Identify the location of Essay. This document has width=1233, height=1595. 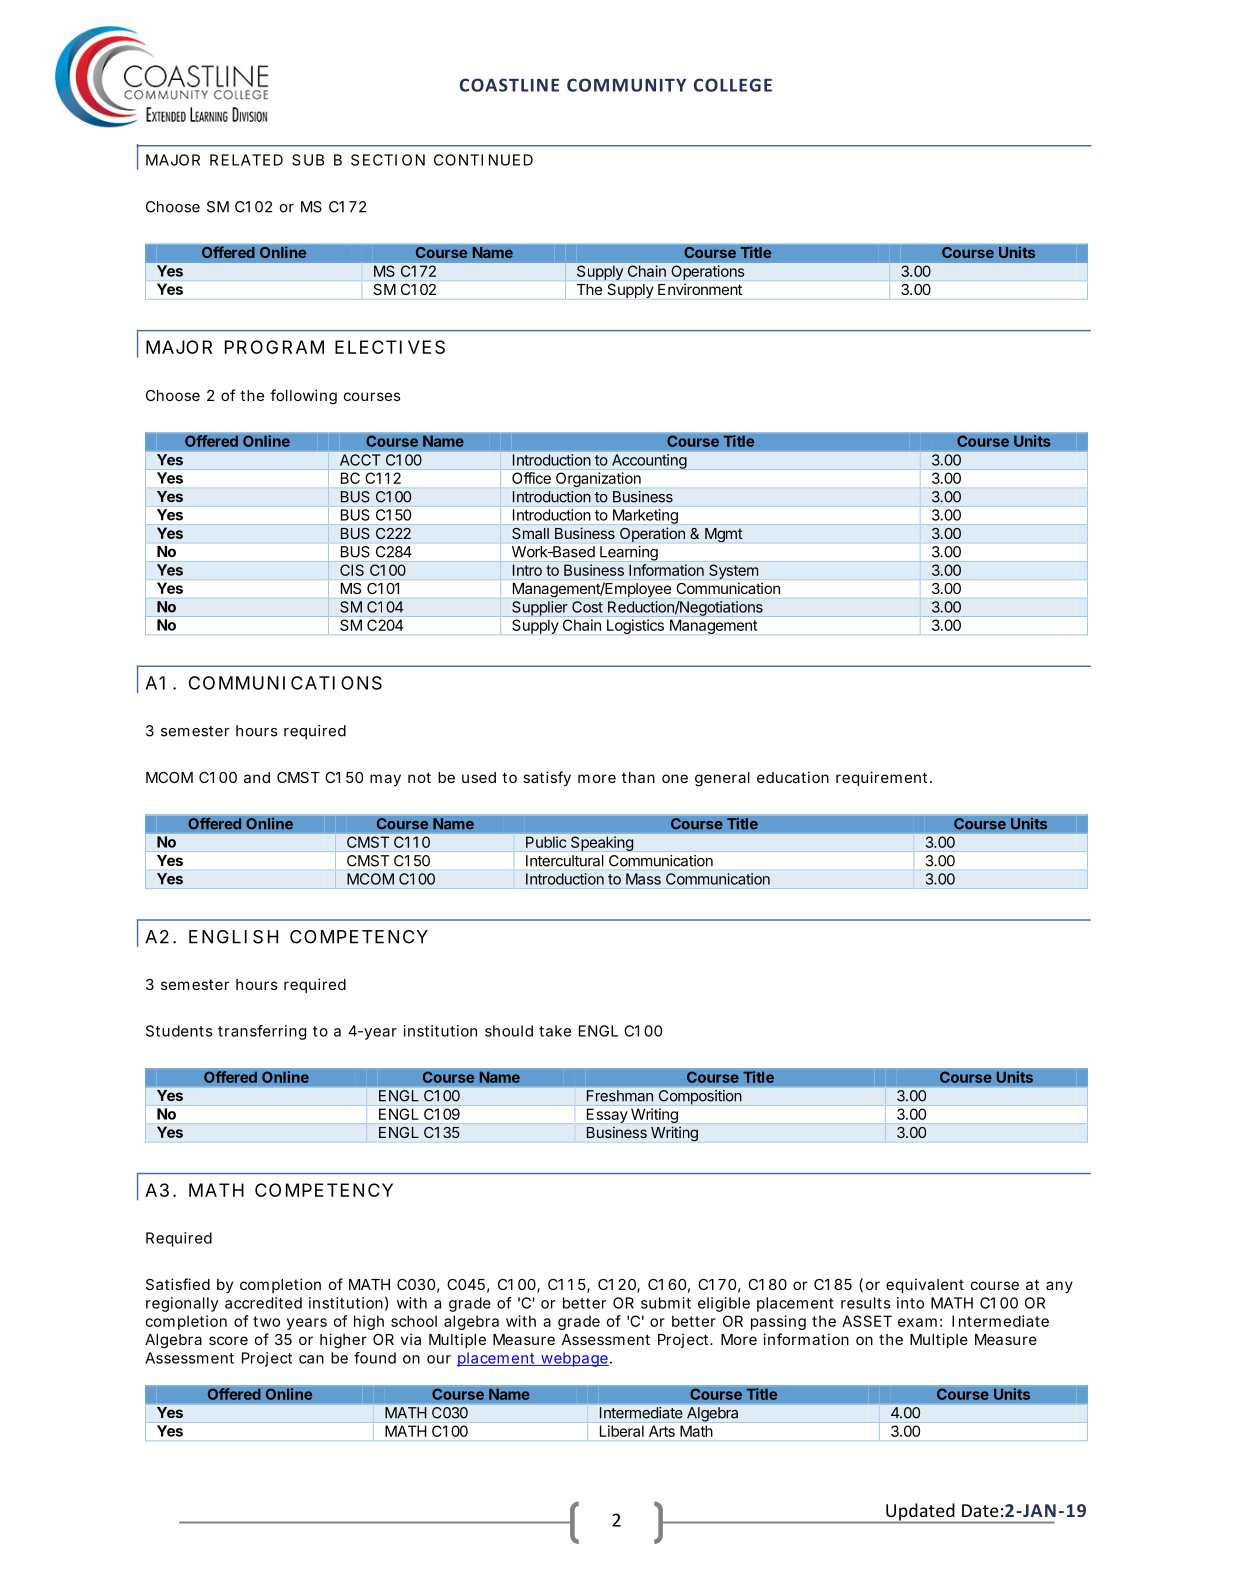
(607, 1115).
